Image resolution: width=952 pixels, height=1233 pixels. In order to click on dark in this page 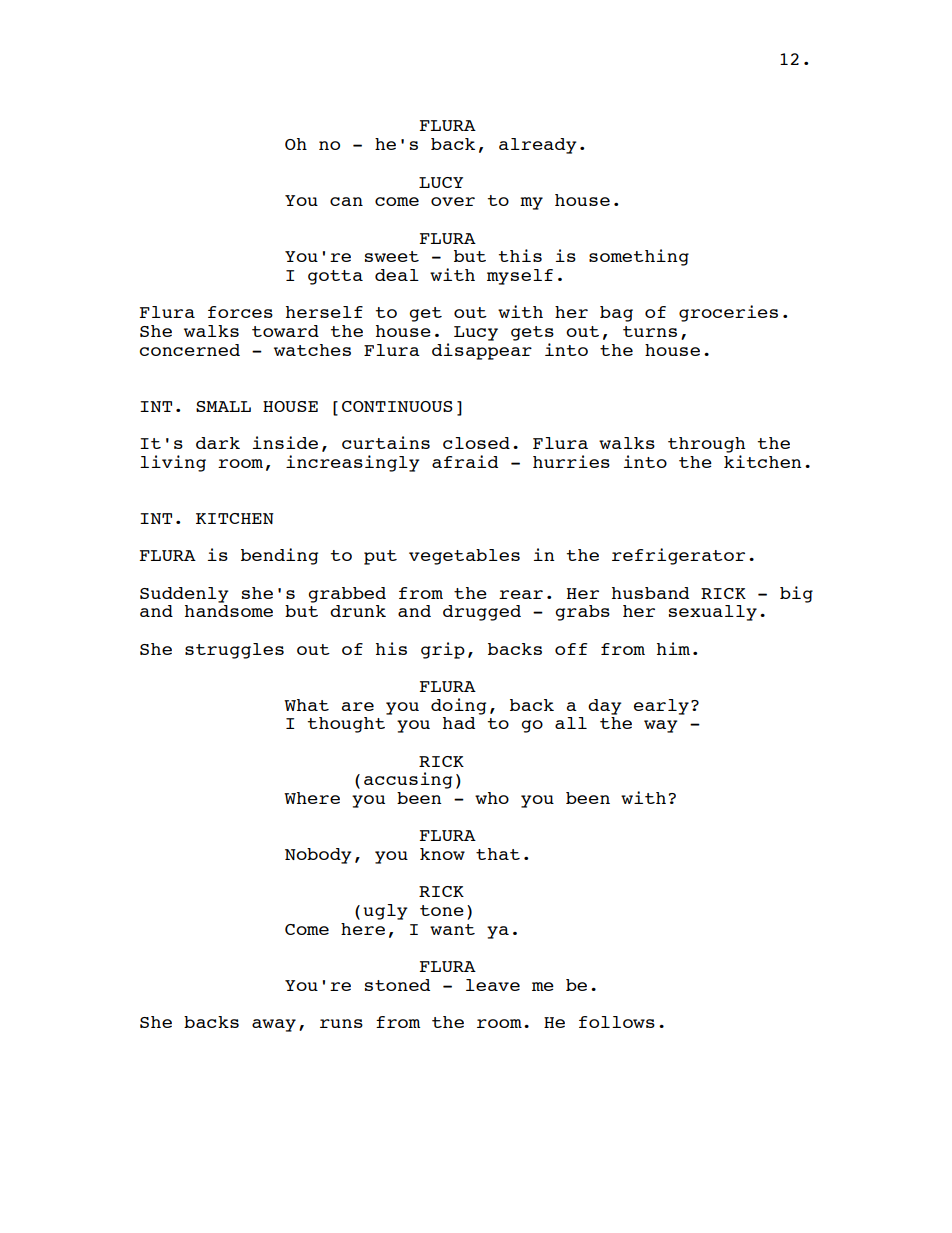, I will do `click(218, 443)`.
